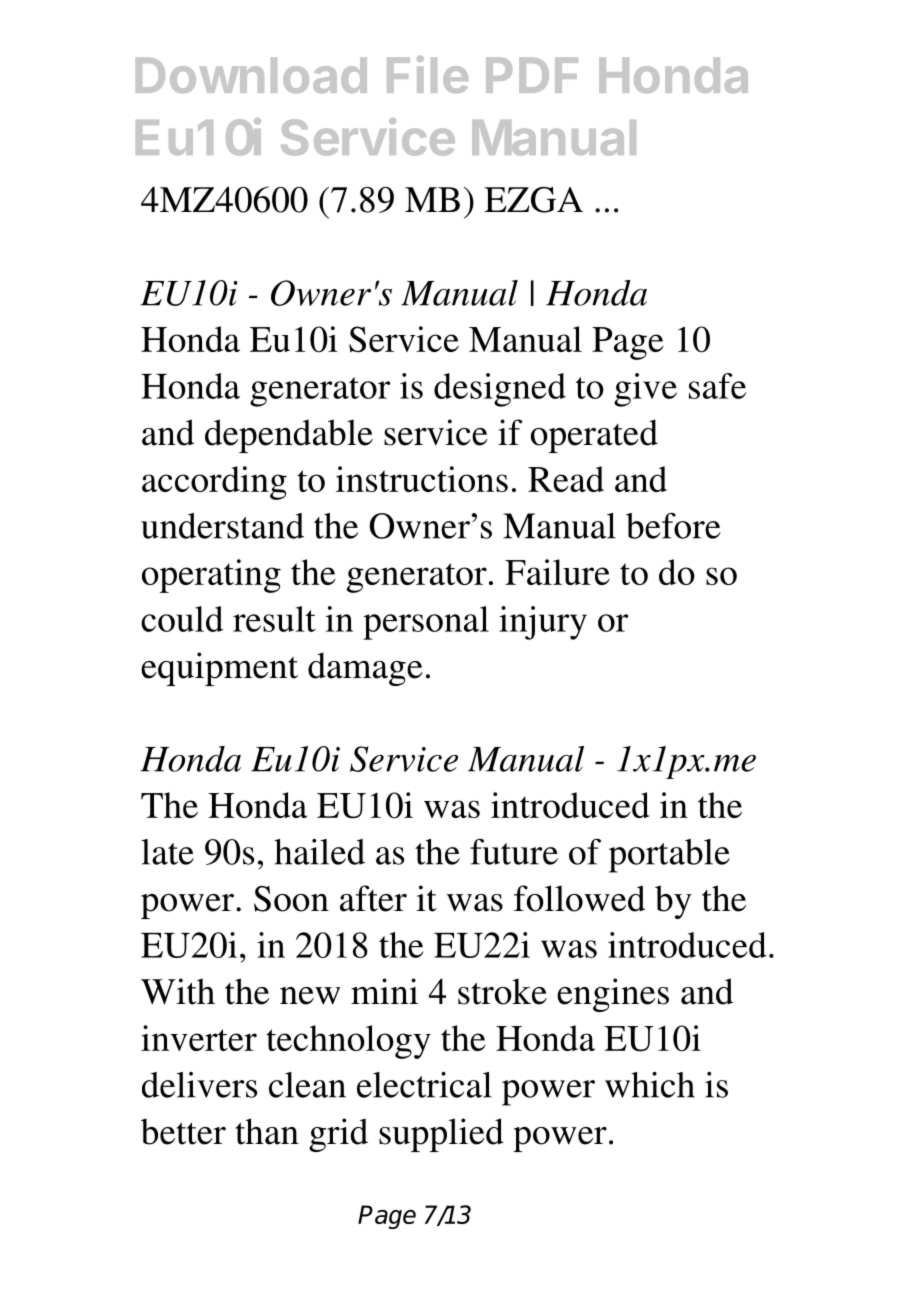  What do you see at coordinates (645, 390) in the image?
I see `give` at bounding box center [645, 390].
